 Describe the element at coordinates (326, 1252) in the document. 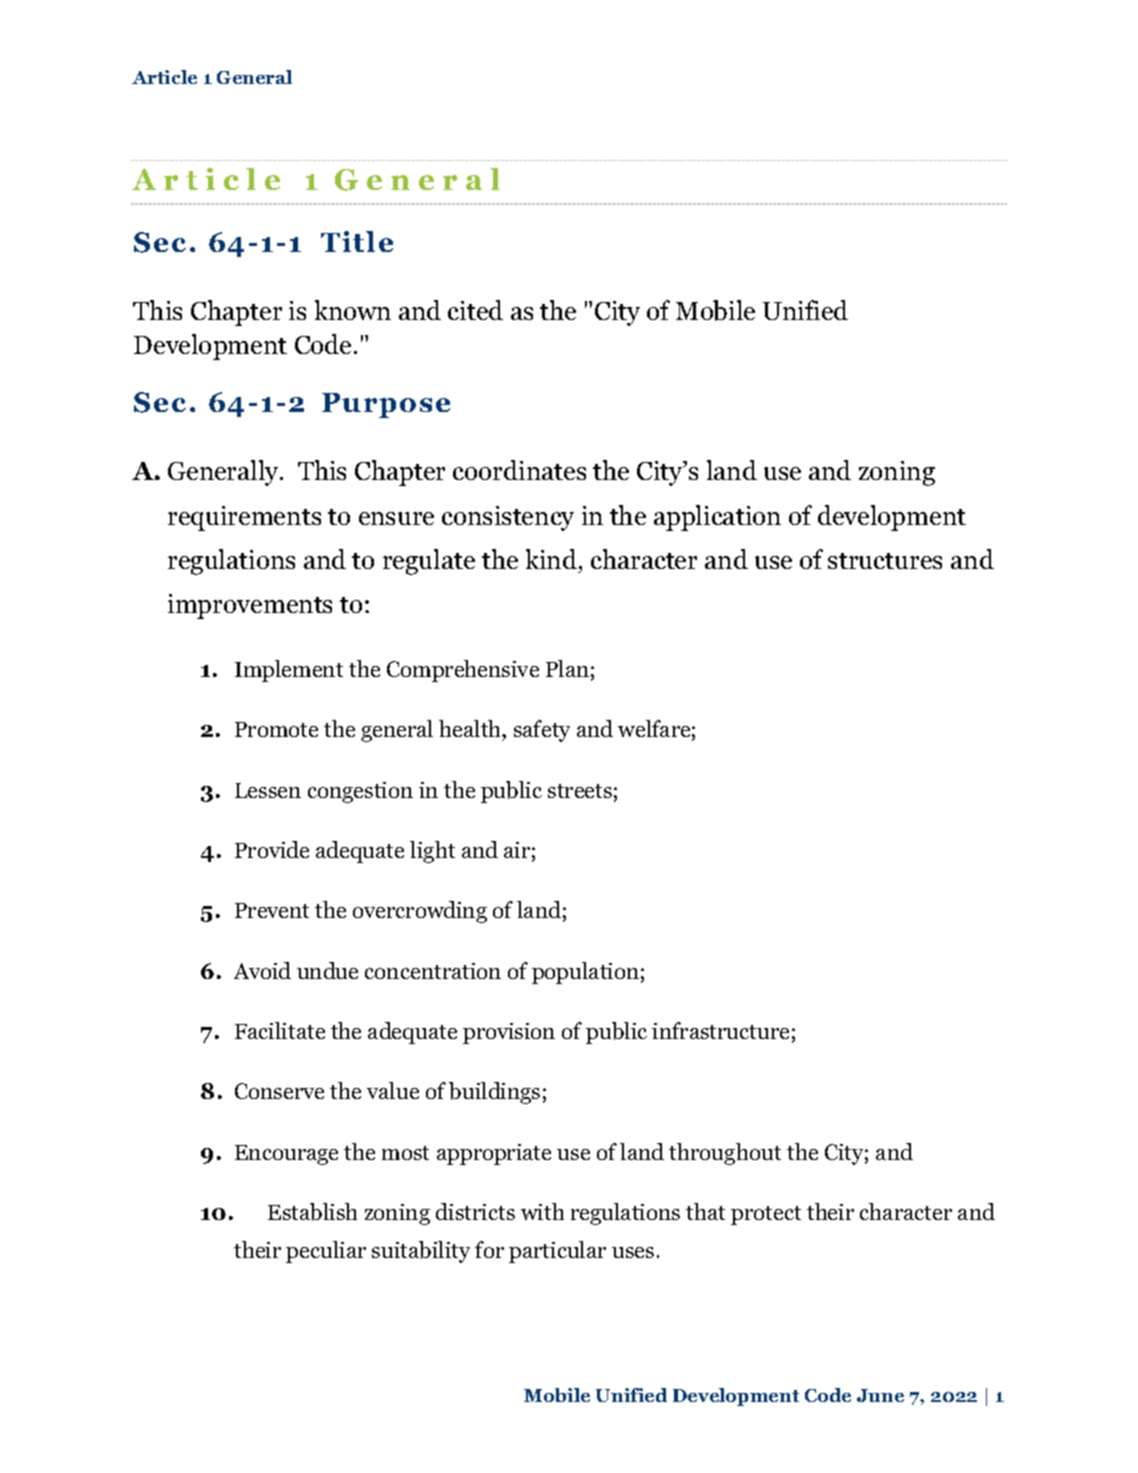

I see `peculiar` at that location.
